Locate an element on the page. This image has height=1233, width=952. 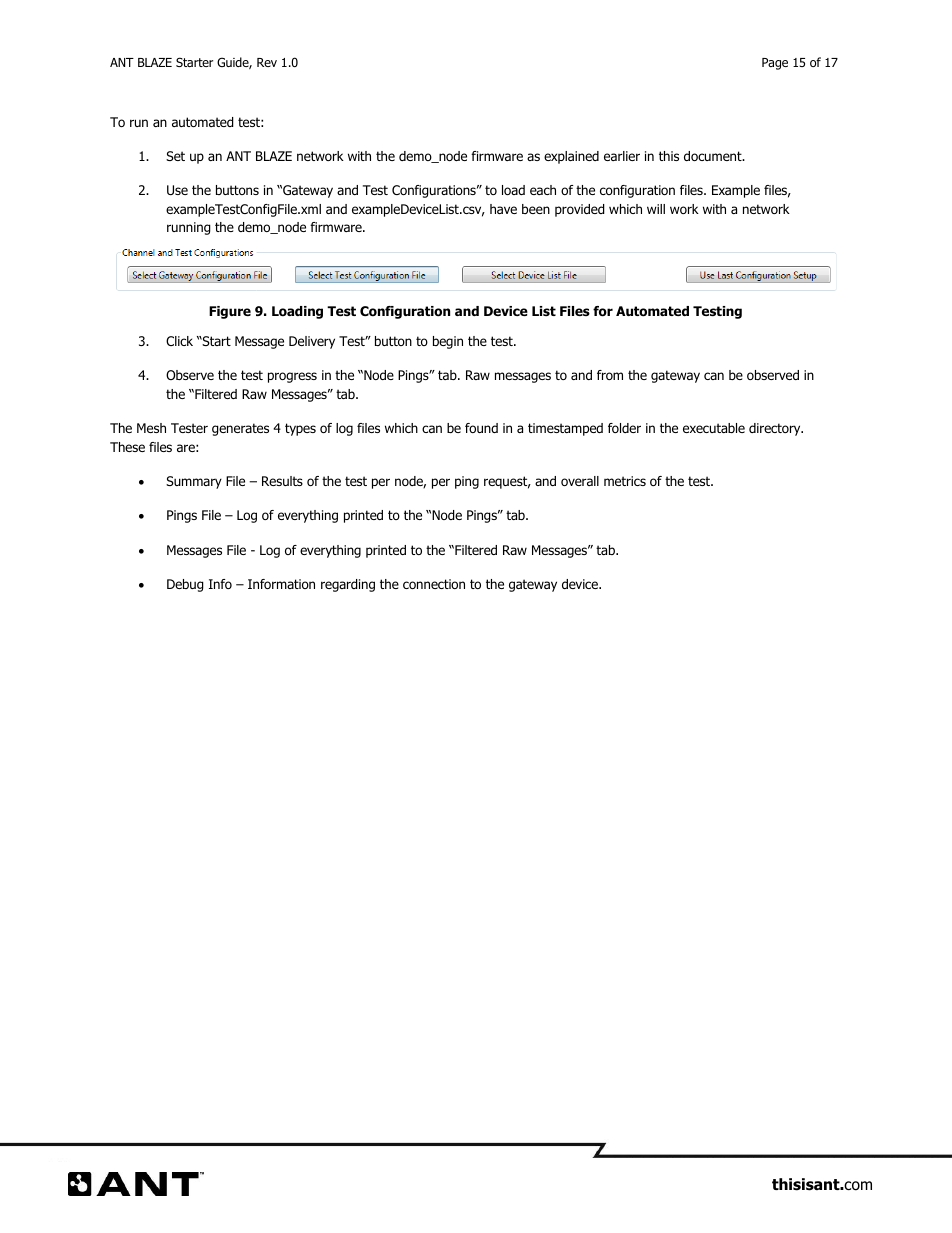
explained is located at coordinates (571, 157).
